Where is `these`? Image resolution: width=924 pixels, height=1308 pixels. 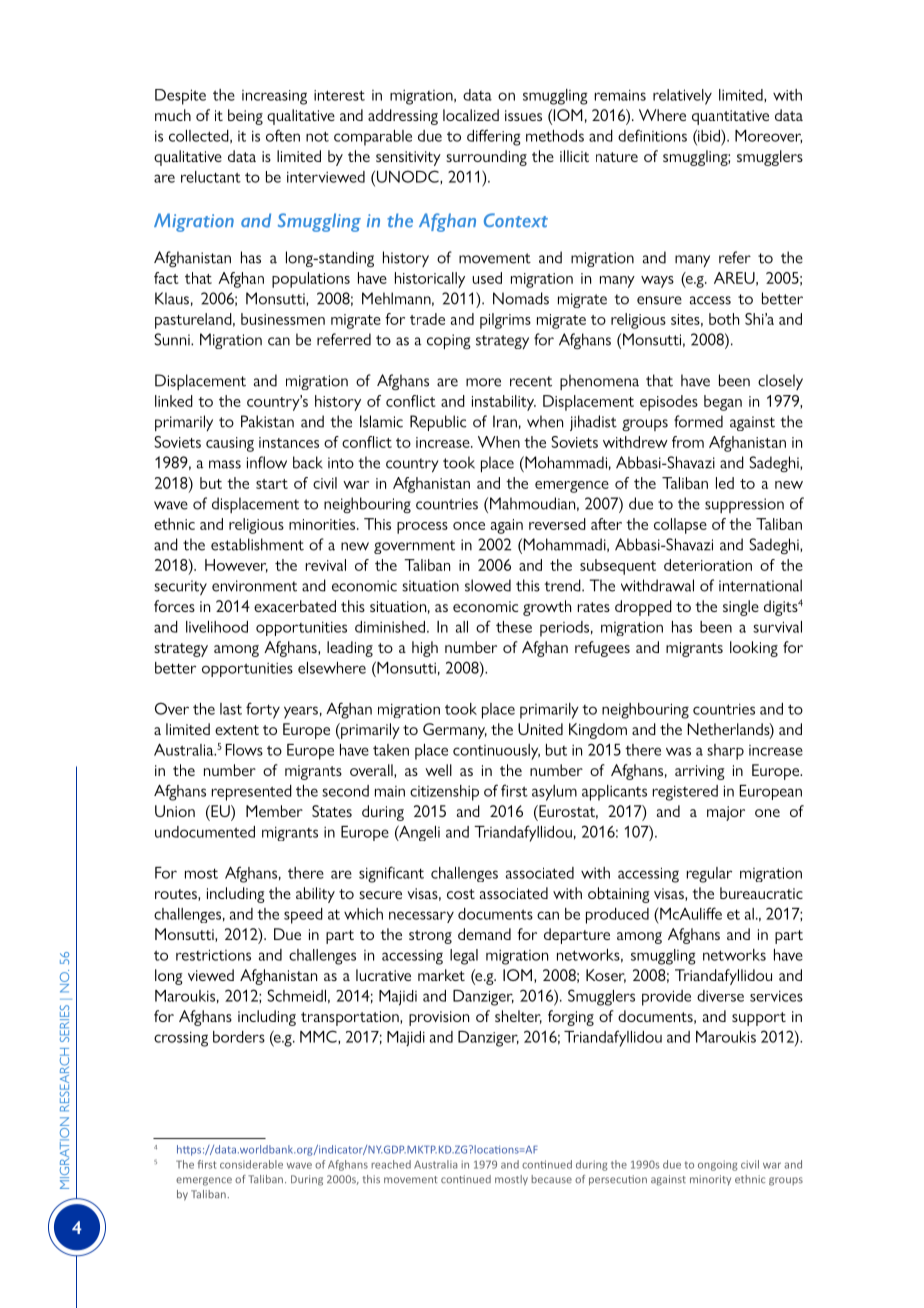 these is located at coordinates (514, 627).
